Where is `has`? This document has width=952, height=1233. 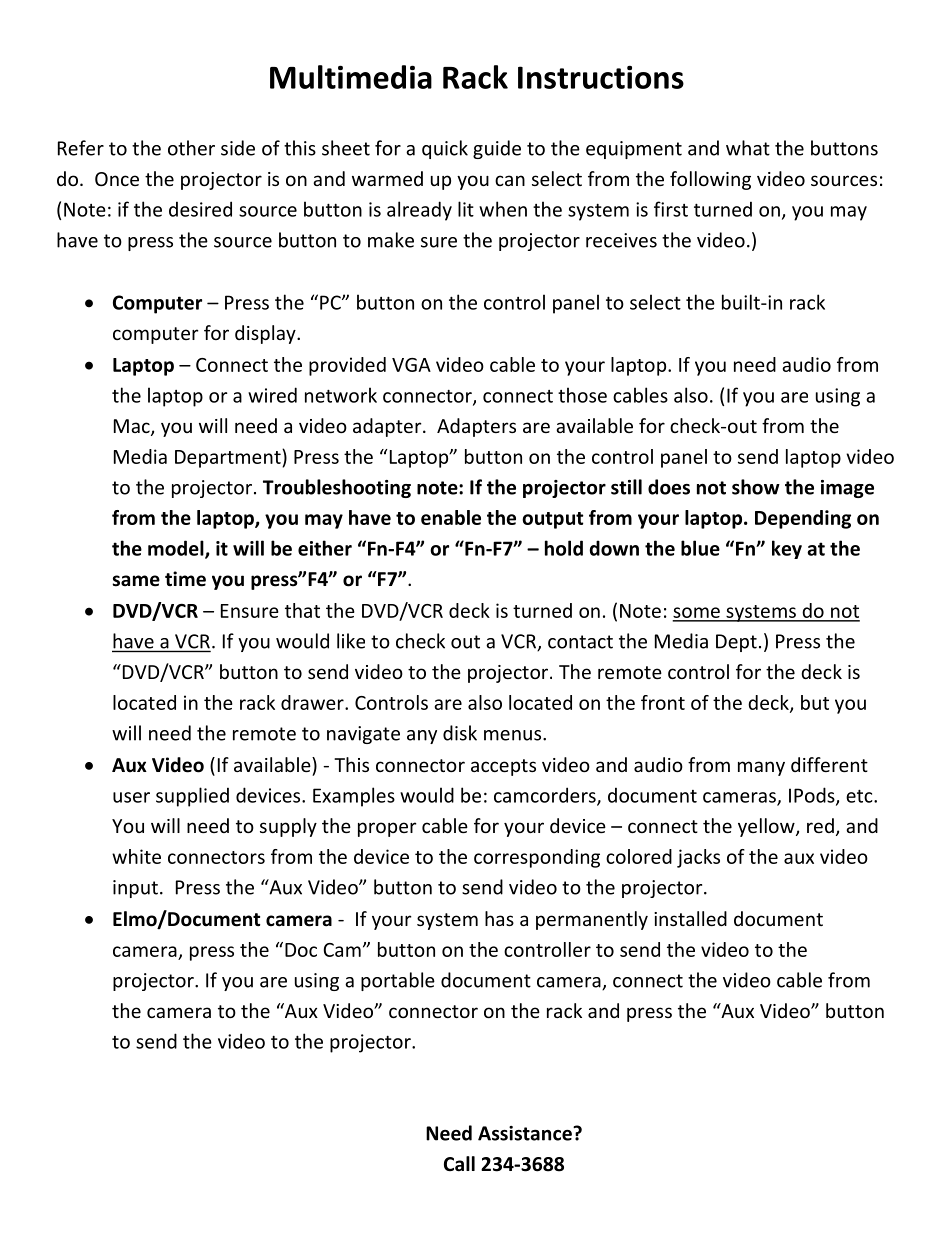 has is located at coordinates (499, 918).
